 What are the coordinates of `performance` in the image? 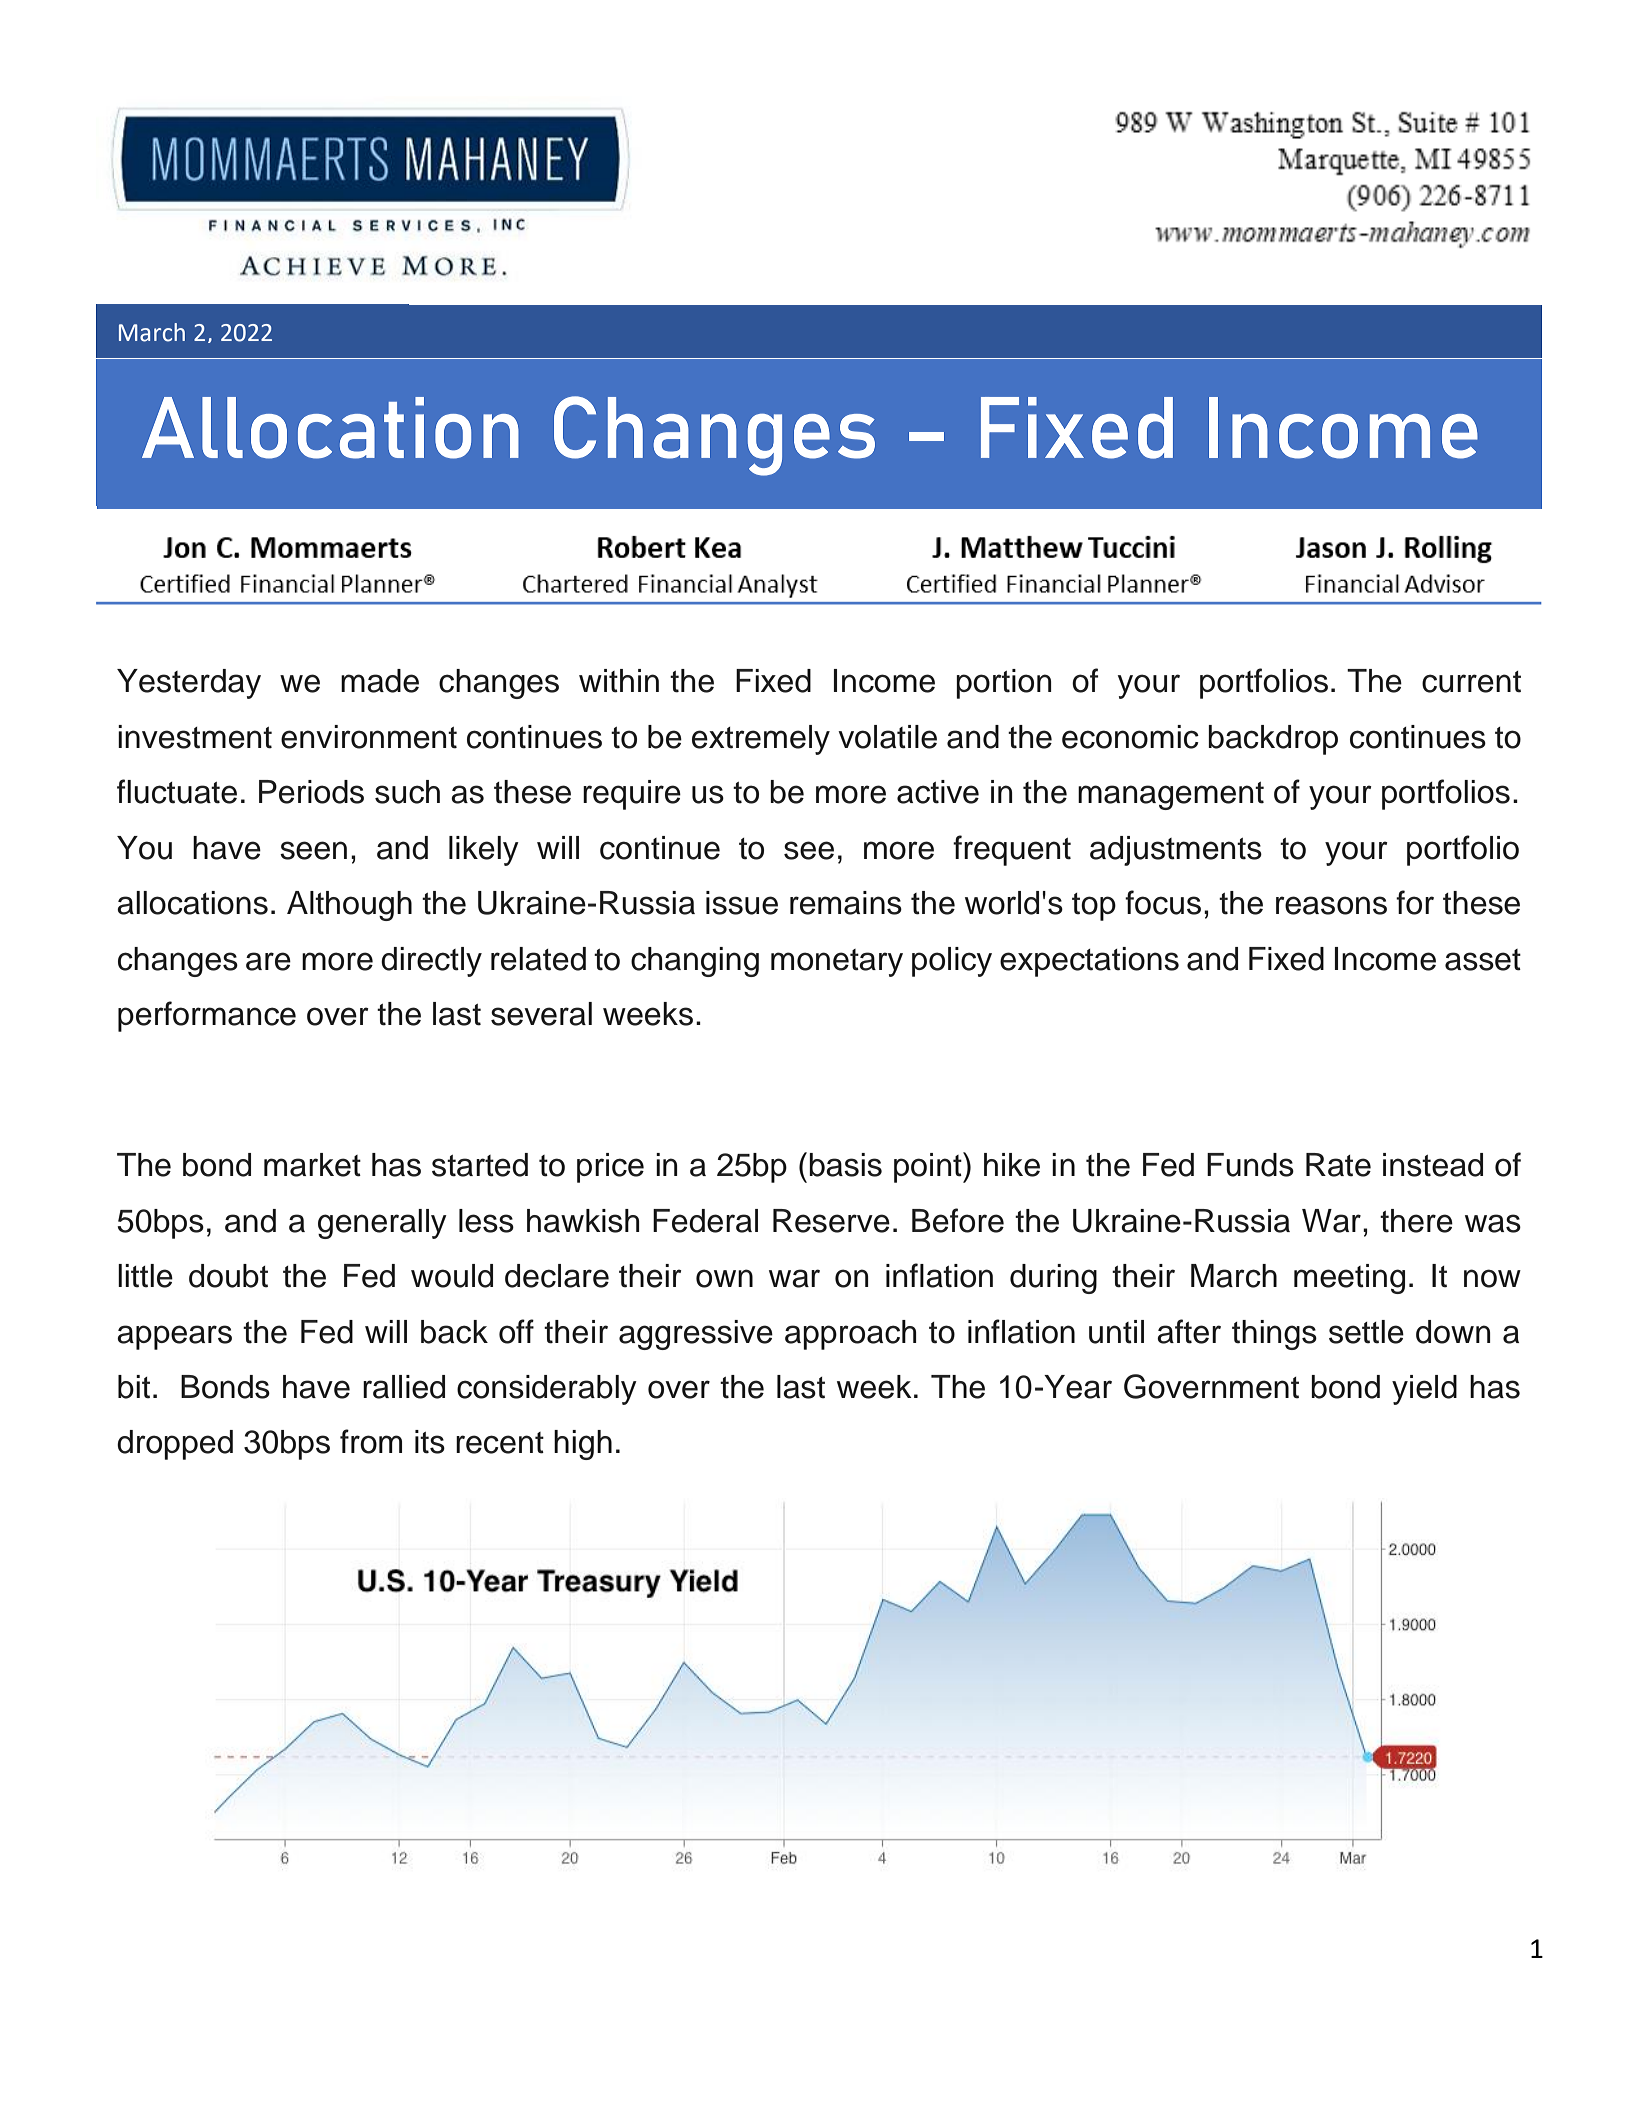 It's located at (207, 1016).
